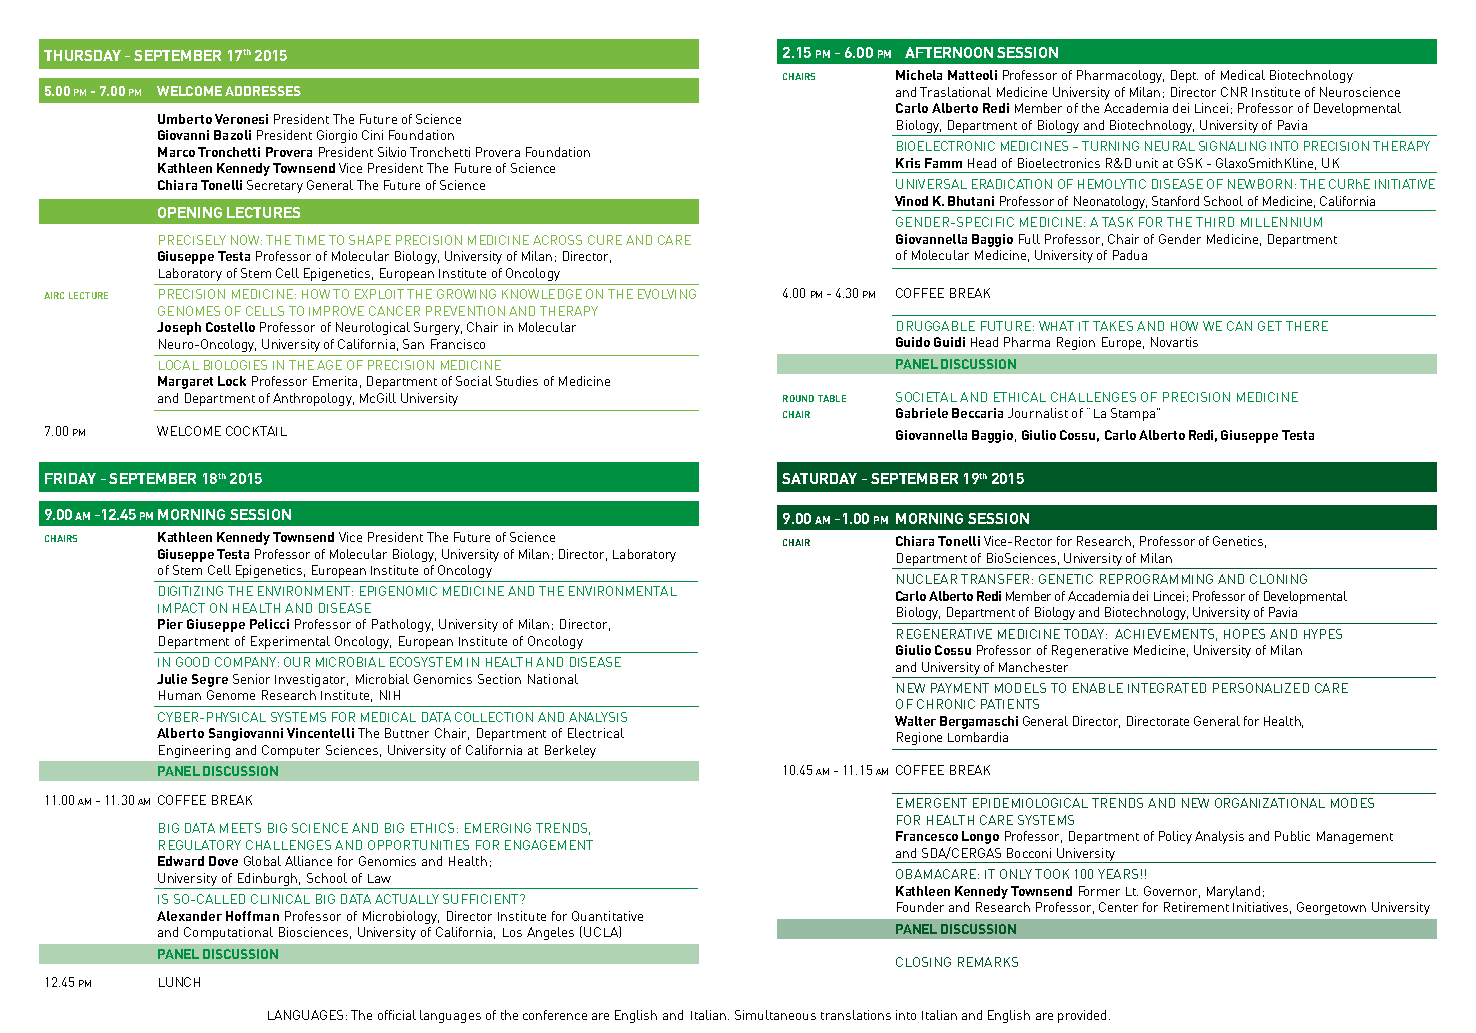  I want to click on Digitizing, so click(191, 591).
